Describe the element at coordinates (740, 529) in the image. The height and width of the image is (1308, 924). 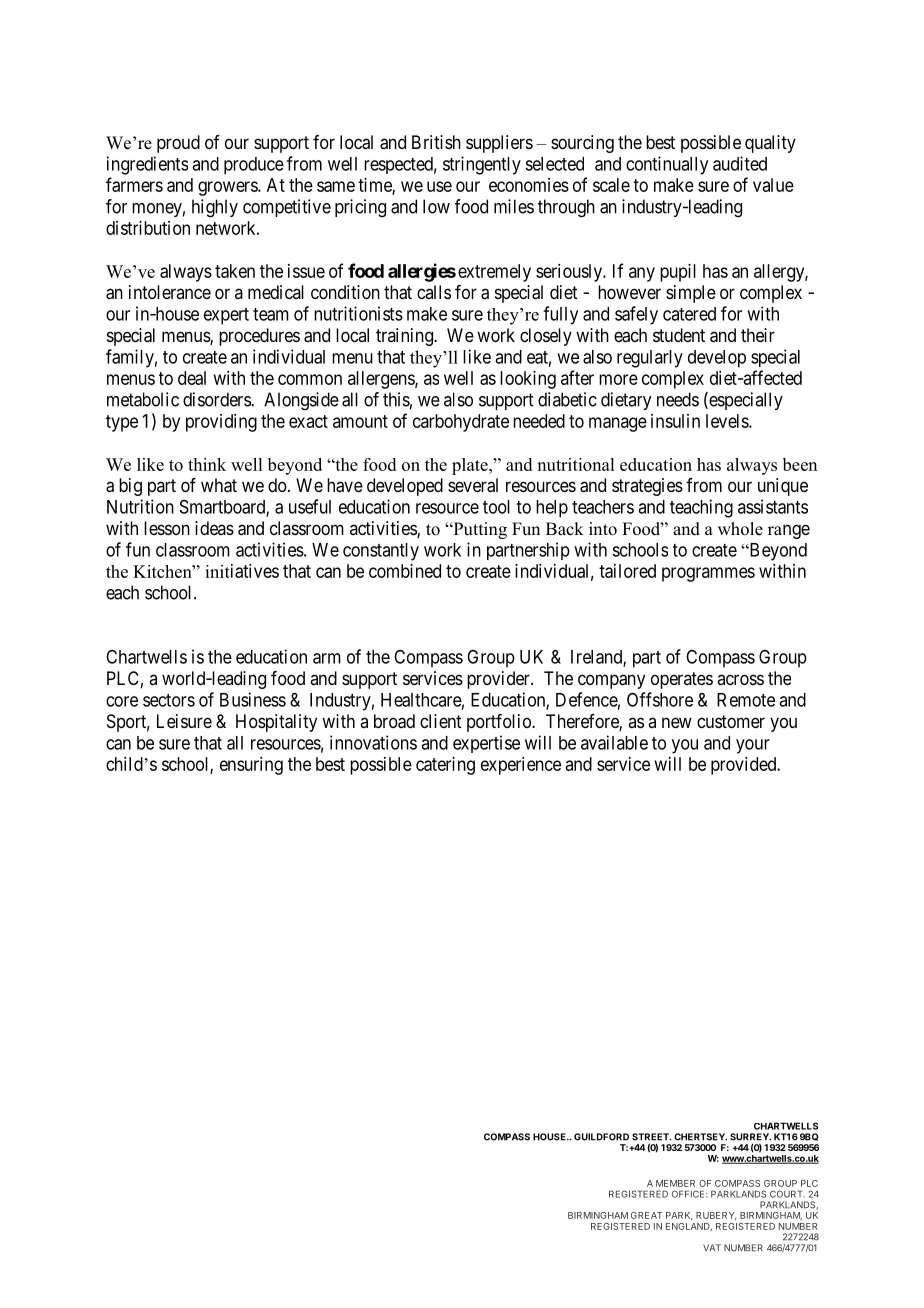
I see `whole` at that location.
